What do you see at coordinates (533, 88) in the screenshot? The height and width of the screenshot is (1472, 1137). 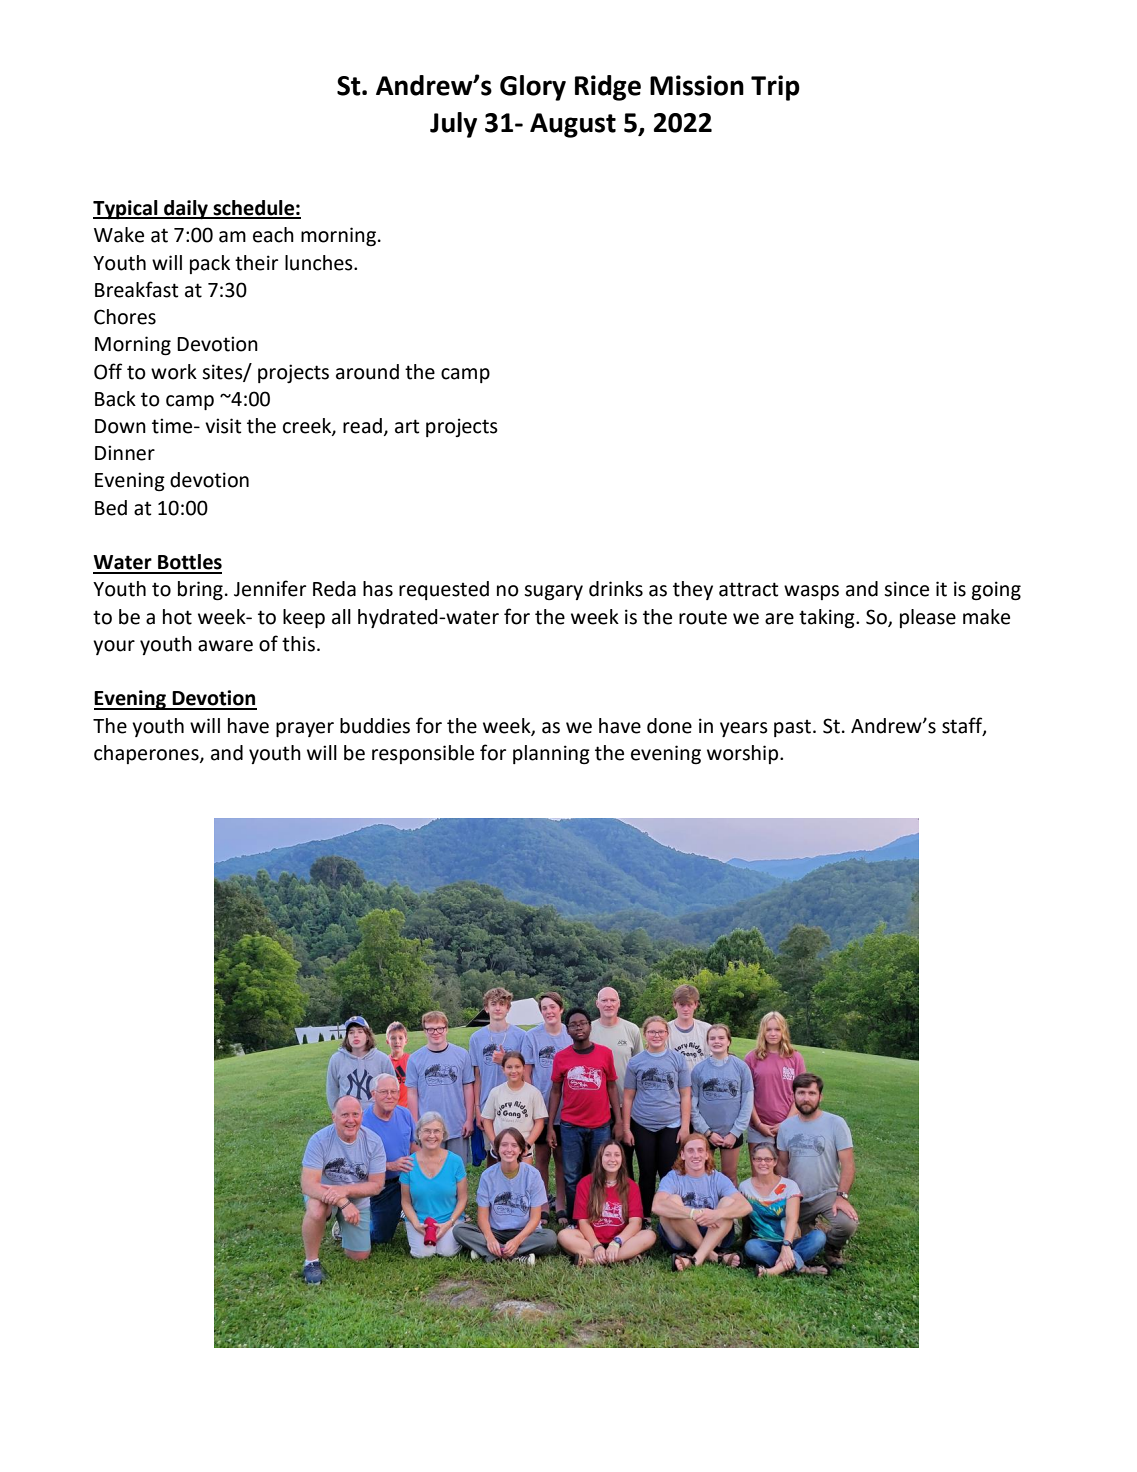 I see `Glory` at bounding box center [533, 88].
